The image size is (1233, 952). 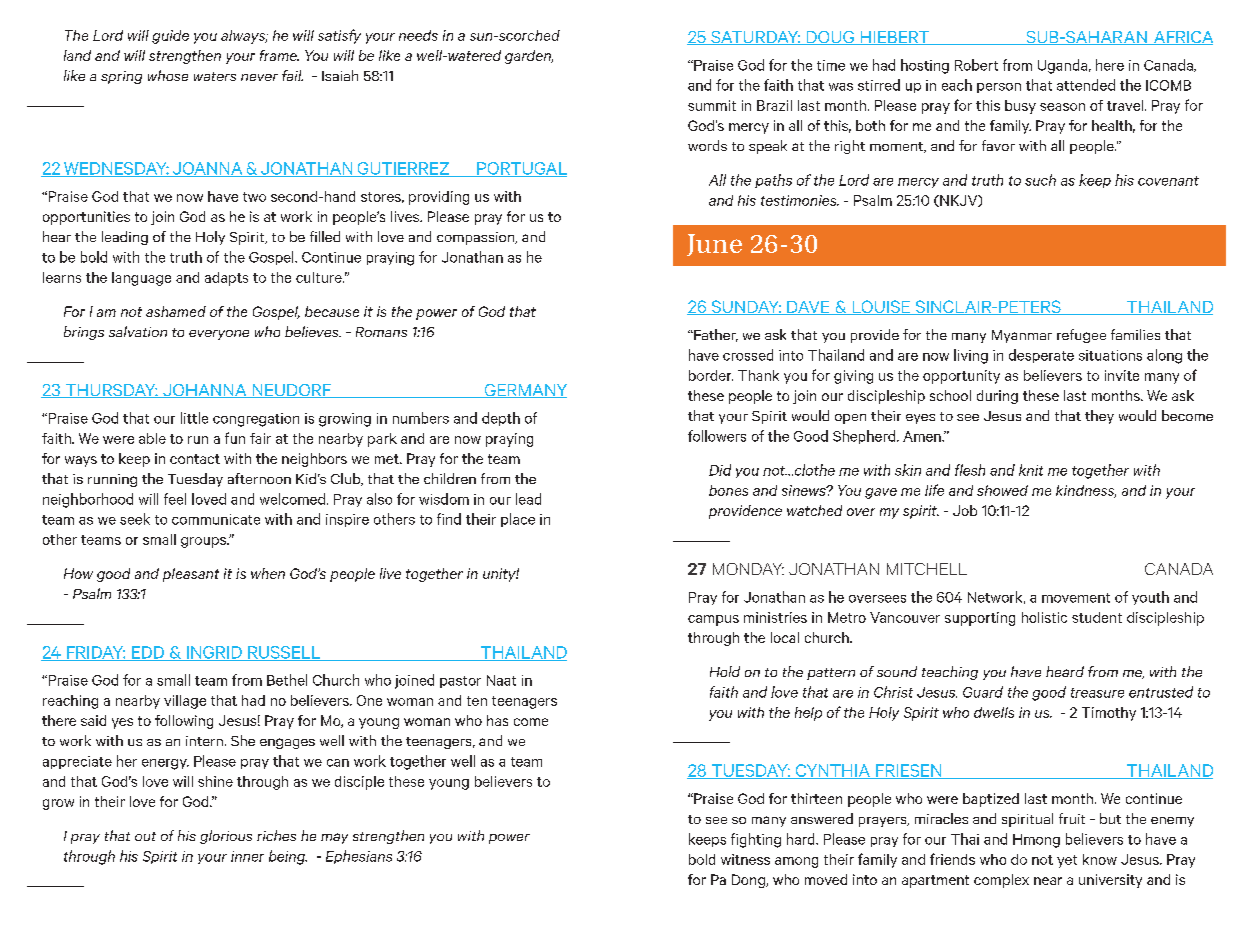 What do you see at coordinates (529, 57) in the page?
I see `garden` at bounding box center [529, 57].
